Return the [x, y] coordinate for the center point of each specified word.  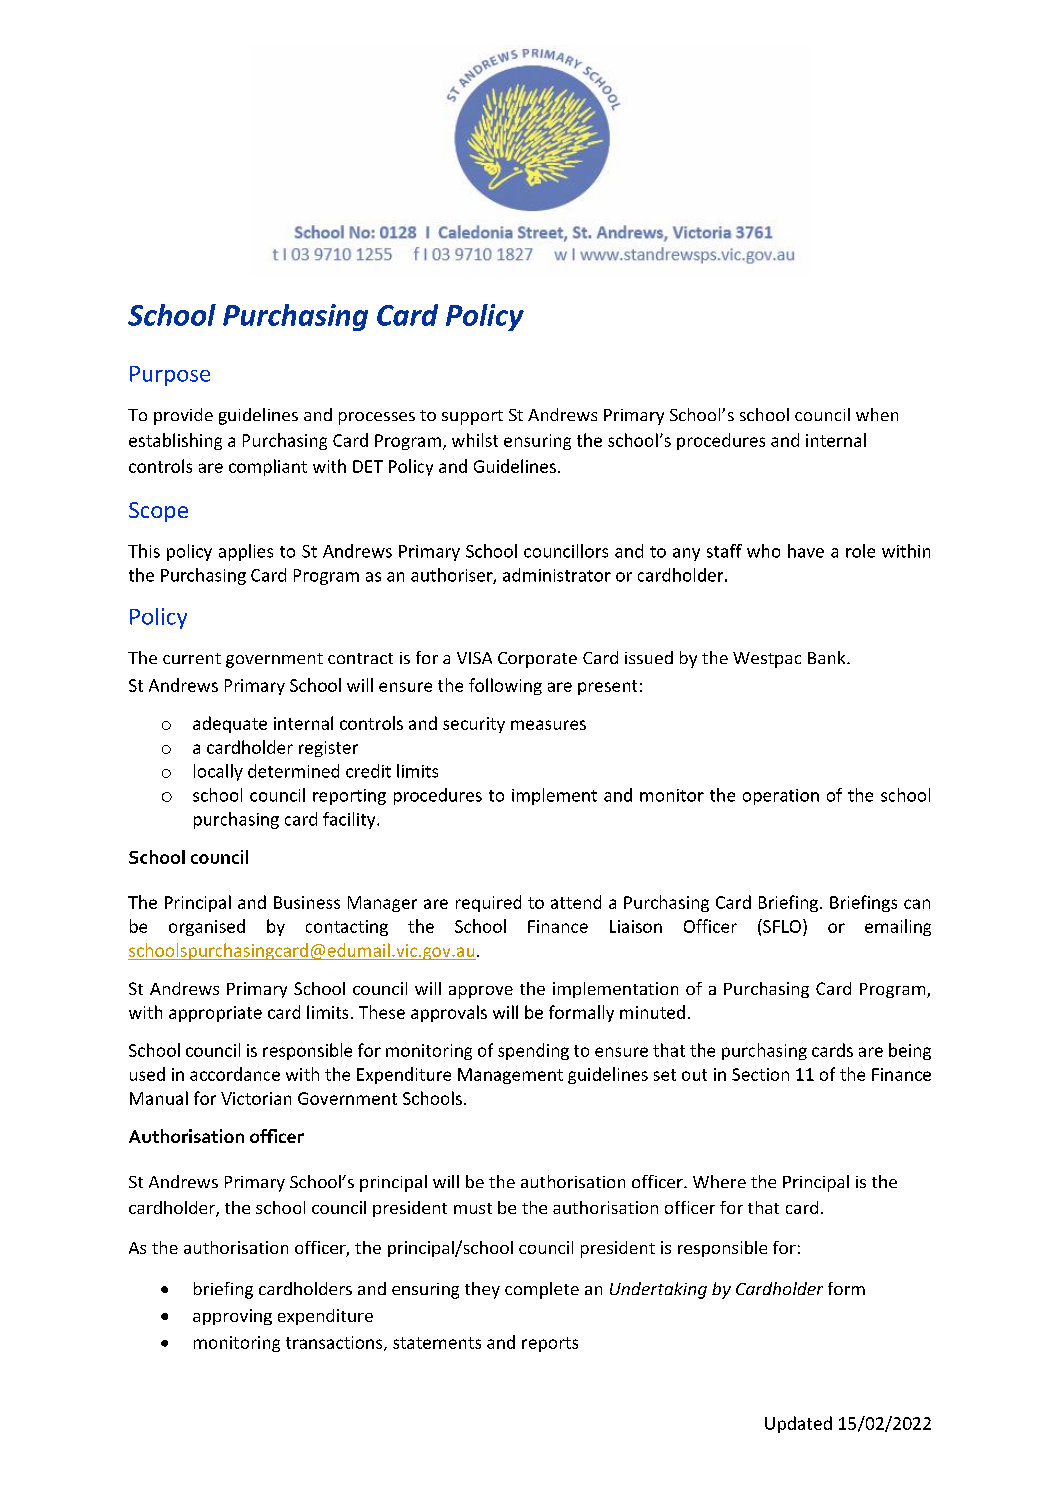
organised [207, 927]
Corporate [537, 660]
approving [232, 1317]
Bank [828, 657]
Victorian [256, 1098]
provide [183, 416]
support [472, 417]
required [488, 903]
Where [719, 1181]
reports [550, 1344]
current [192, 658]
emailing [898, 927]
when [877, 414]
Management [510, 1076]
